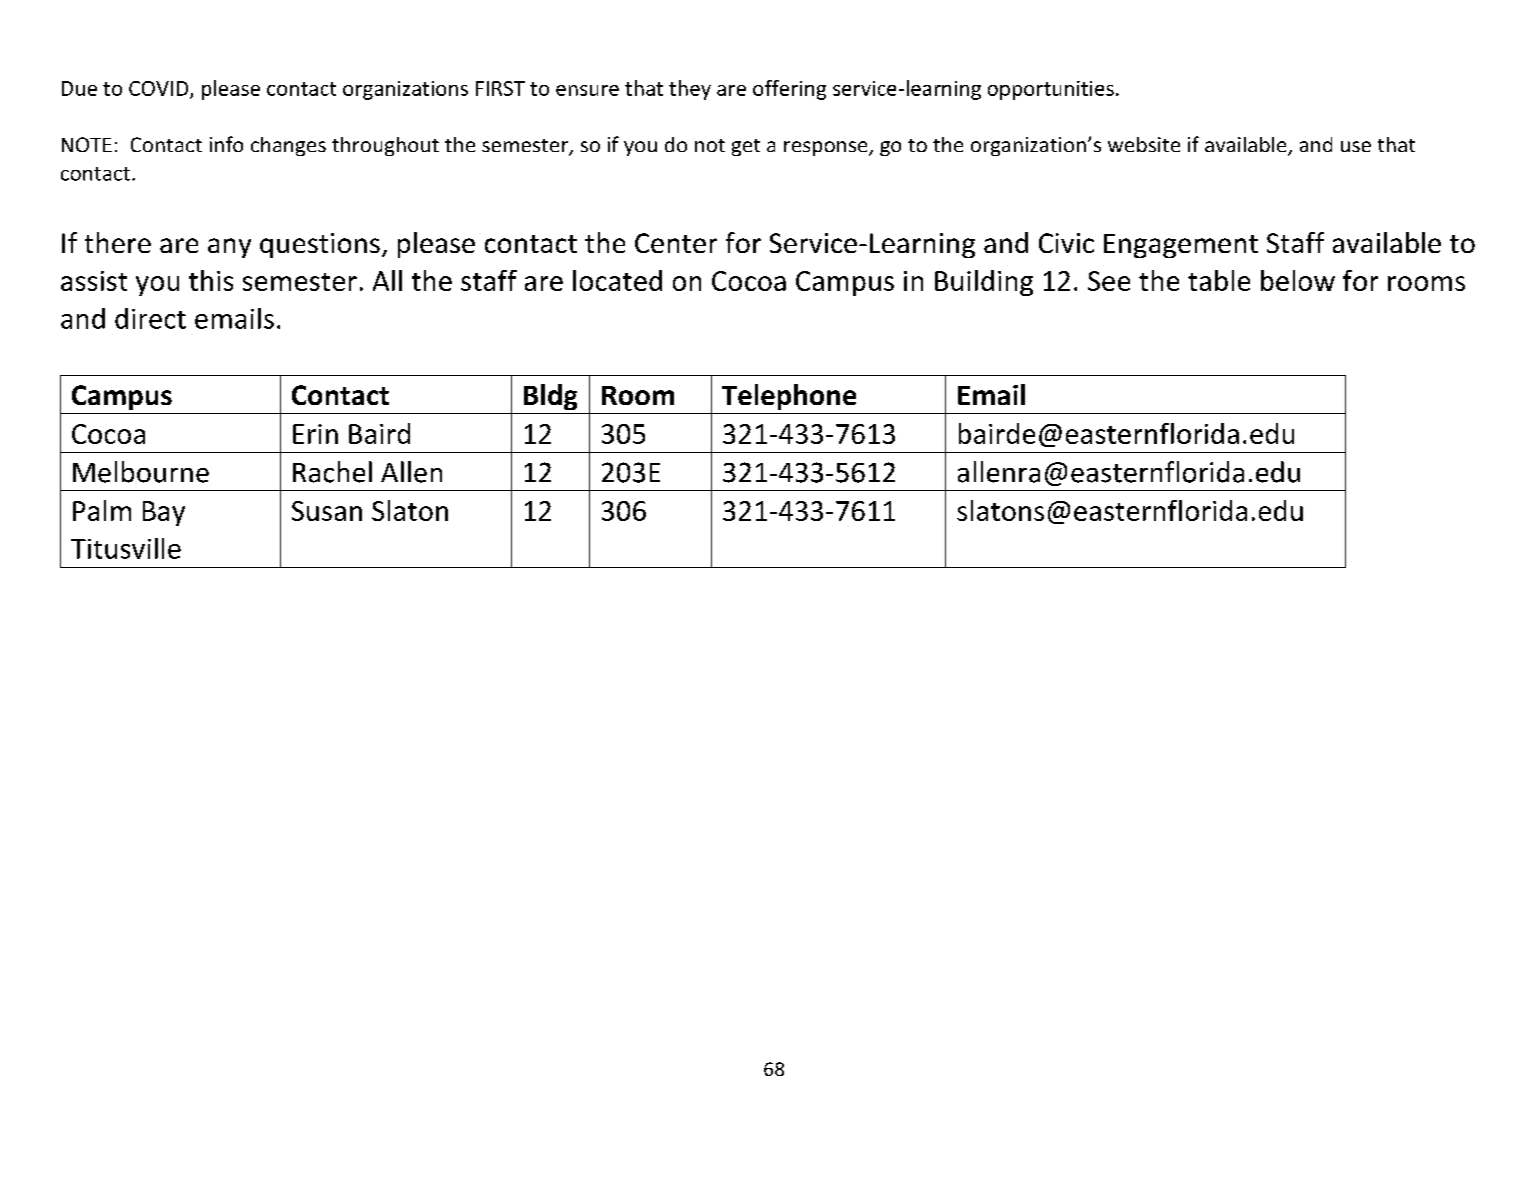 The image size is (1529, 1181). I want to click on Telephone, so click(789, 397).
